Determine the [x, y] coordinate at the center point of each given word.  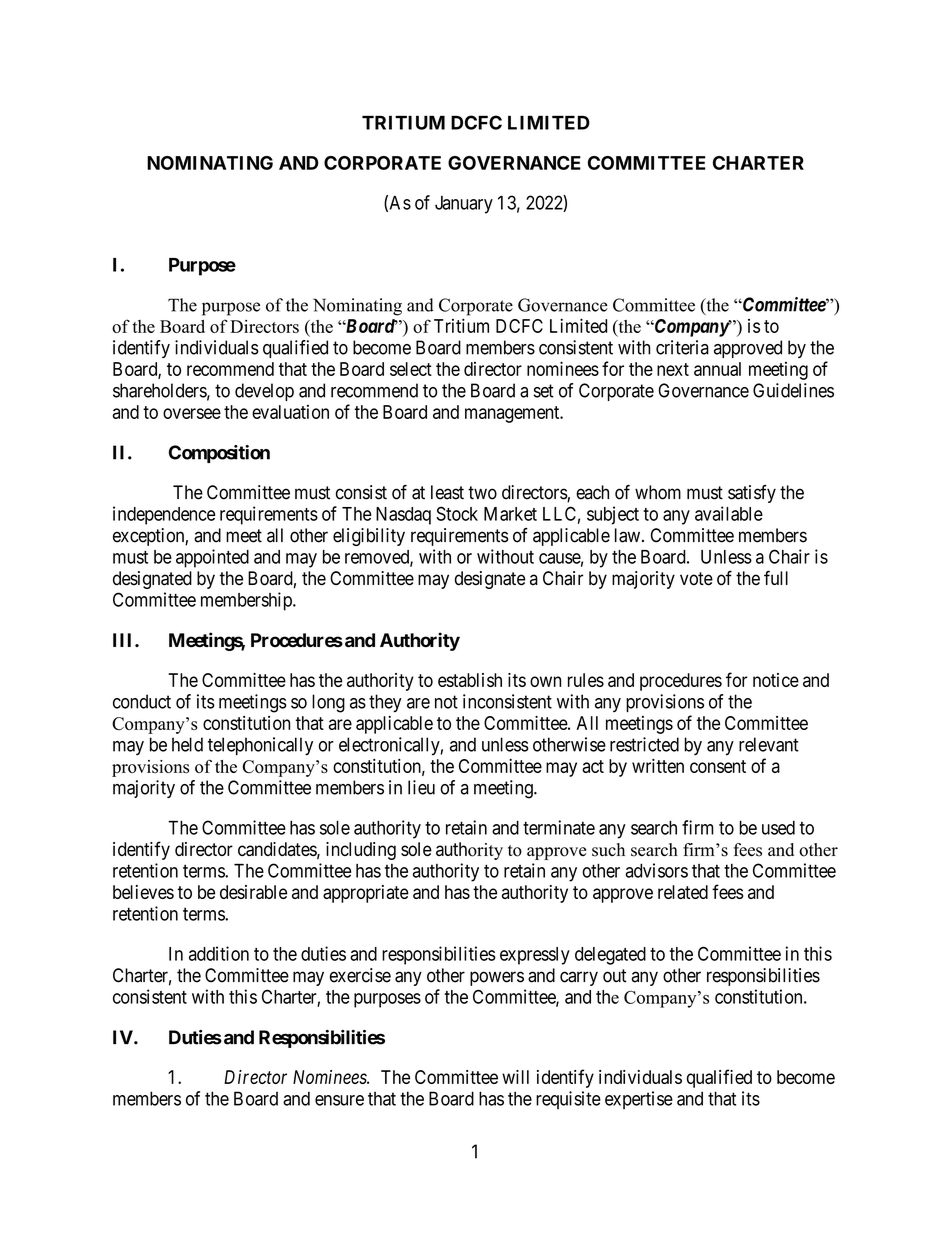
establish [470, 680]
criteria [682, 347]
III [124, 640]
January [464, 205]
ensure [339, 1100]
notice [776, 680]
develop [264, 392]
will [515, 1077]
